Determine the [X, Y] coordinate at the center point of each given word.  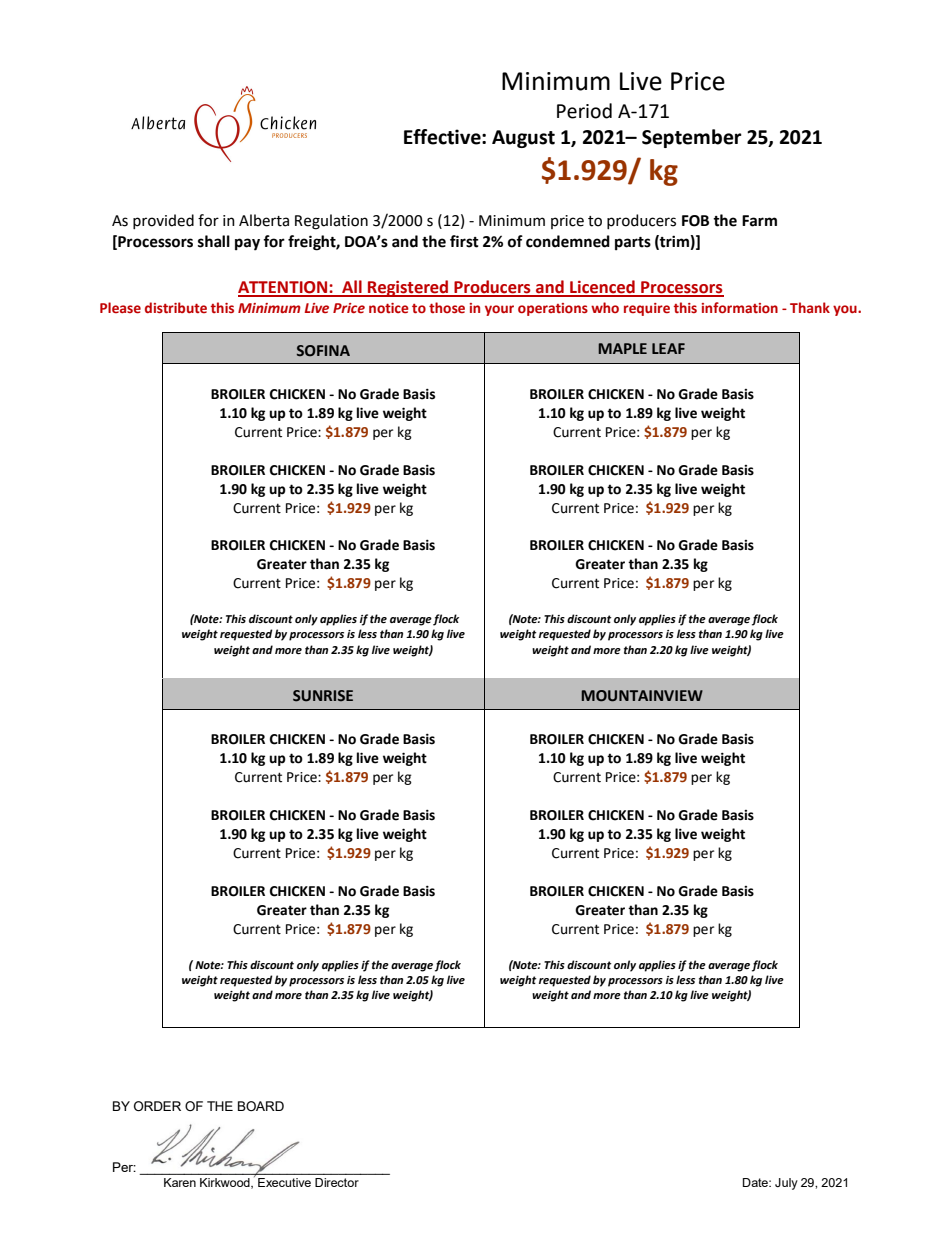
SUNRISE [323, 696]
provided [163, 221]
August [523, 139]
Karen [180, 1182]
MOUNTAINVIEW [642, 696]
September [692, 138]
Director [337, 1182]
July [786, 1184]
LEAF [668, 348]
